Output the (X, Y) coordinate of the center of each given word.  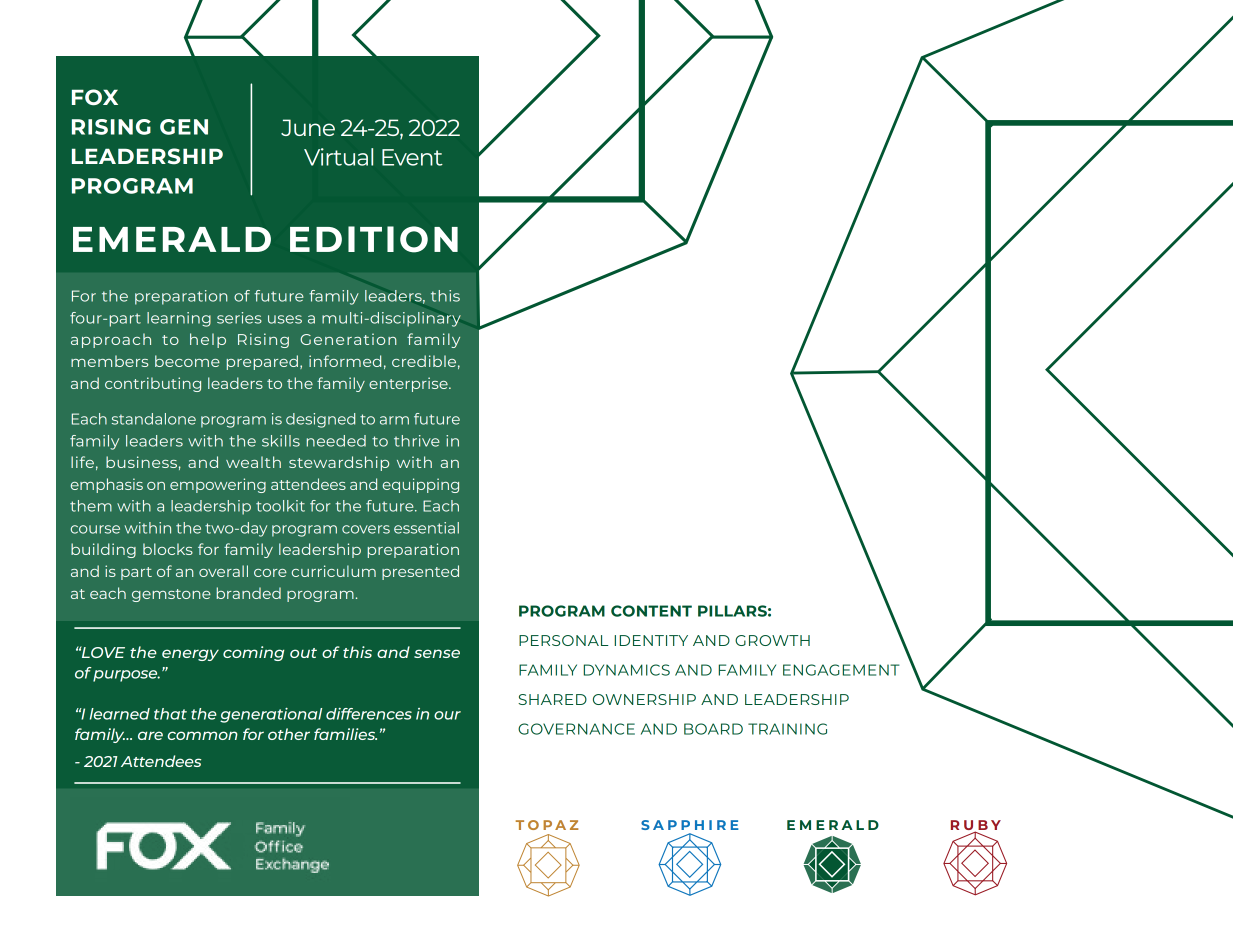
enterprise (409, 384)
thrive (417, 441)
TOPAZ (547, 825)
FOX (95, 97)
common (203, 735)
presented (420, 572)
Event (412, 157)
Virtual (338, 157)
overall (223, 571)
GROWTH (772, 640)
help (208, 340)
